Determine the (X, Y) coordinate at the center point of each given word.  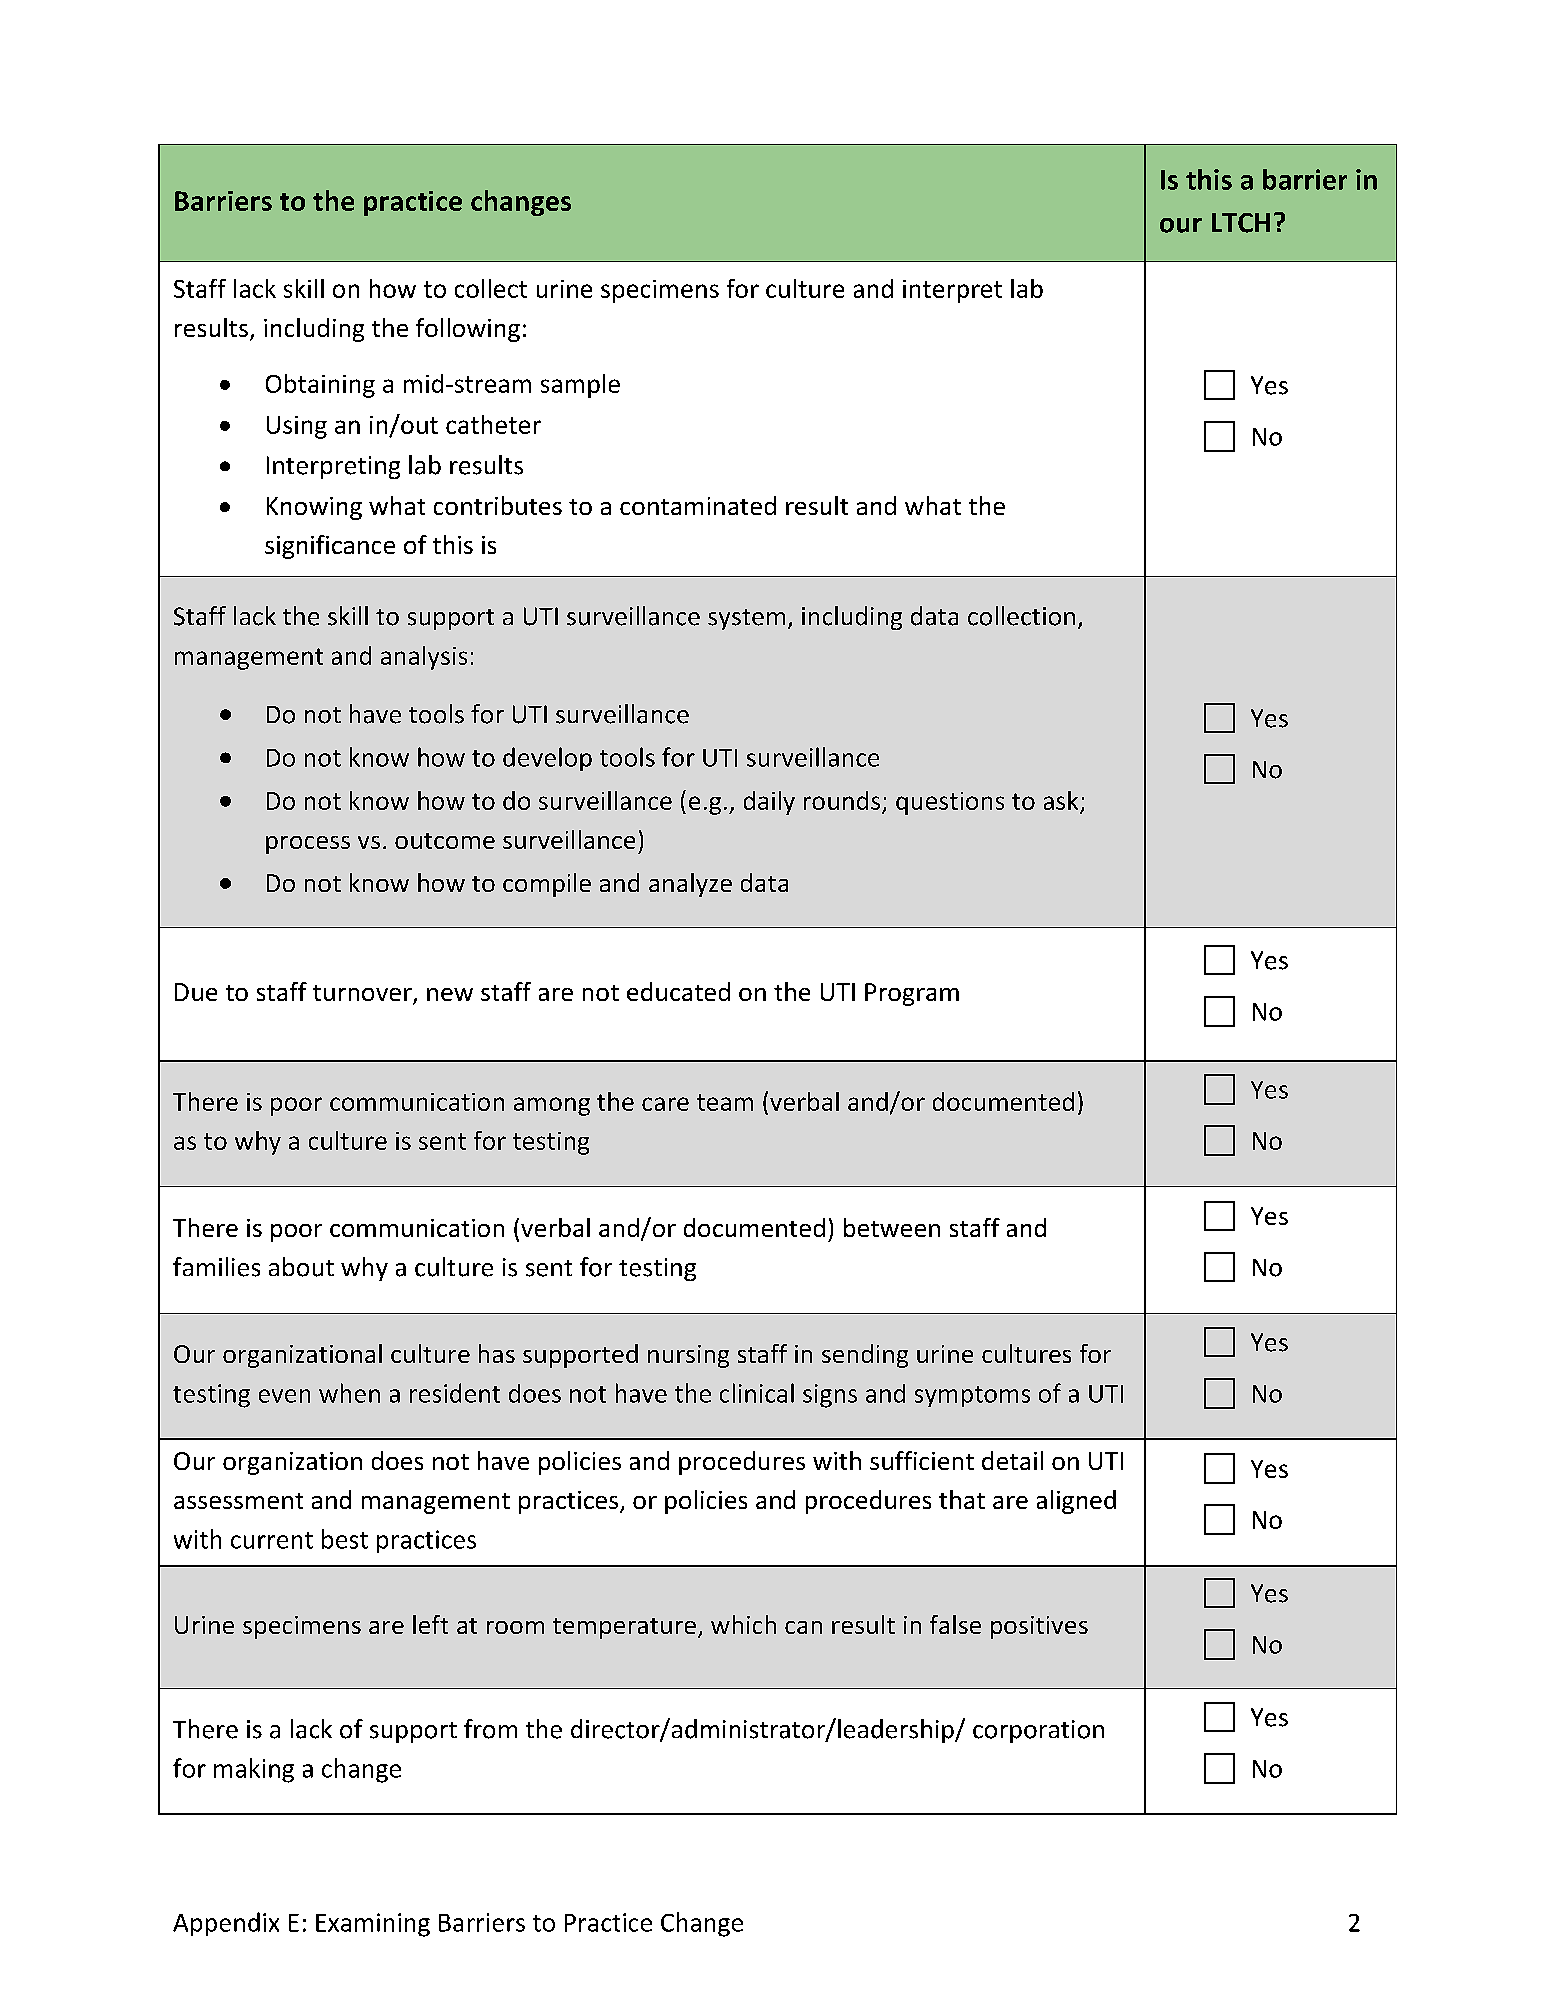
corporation (1038, 1731)
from (490, 1729)
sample (580, 386)
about (301, 1267)
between (892, 1227)
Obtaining (320, 386)
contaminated (698, 505)
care (665, 1104)
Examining (373, 1925)
